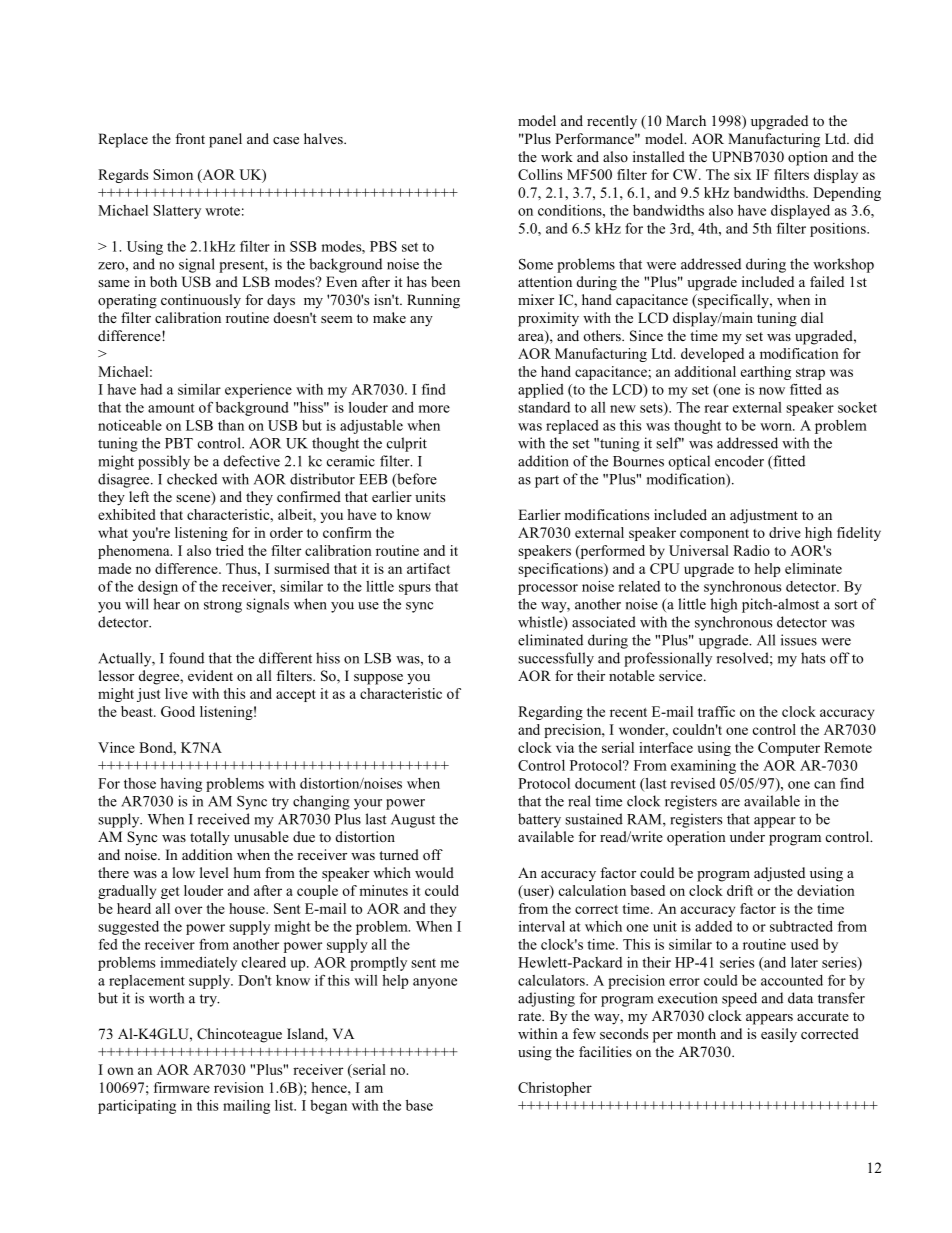  Describe the element at coordinates (799, 640) in the screenshot. I see `issues` at that location.
